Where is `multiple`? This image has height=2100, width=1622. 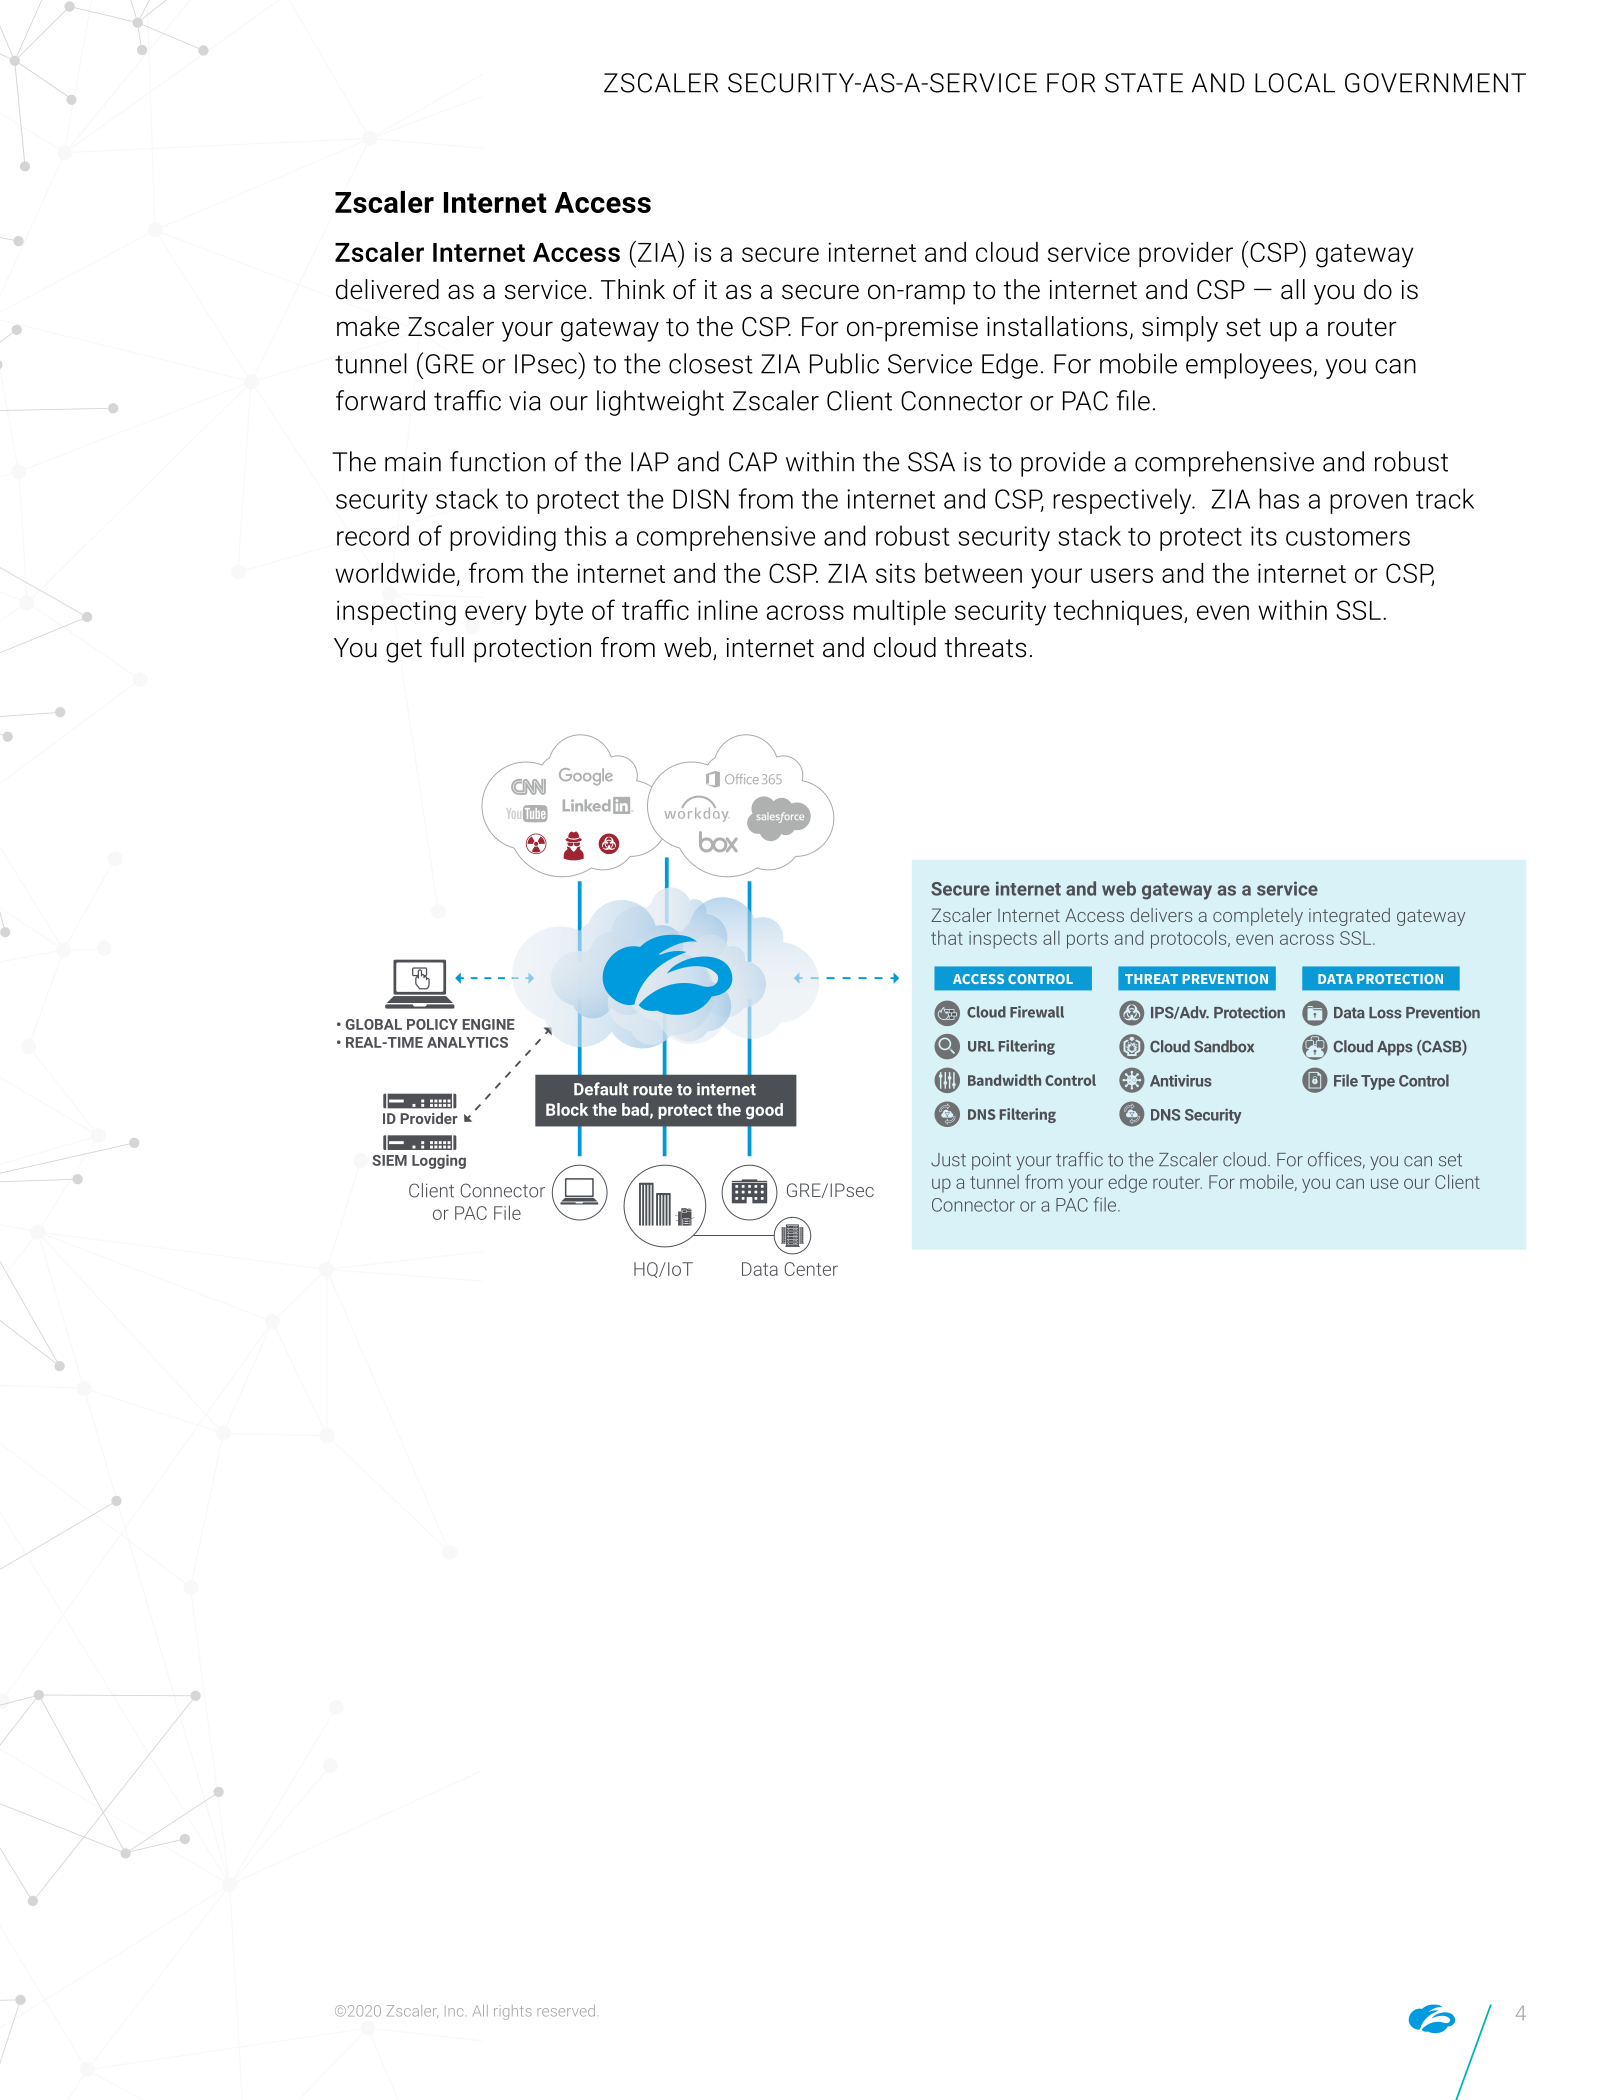 multiple is located at coordinates (900, 612).
